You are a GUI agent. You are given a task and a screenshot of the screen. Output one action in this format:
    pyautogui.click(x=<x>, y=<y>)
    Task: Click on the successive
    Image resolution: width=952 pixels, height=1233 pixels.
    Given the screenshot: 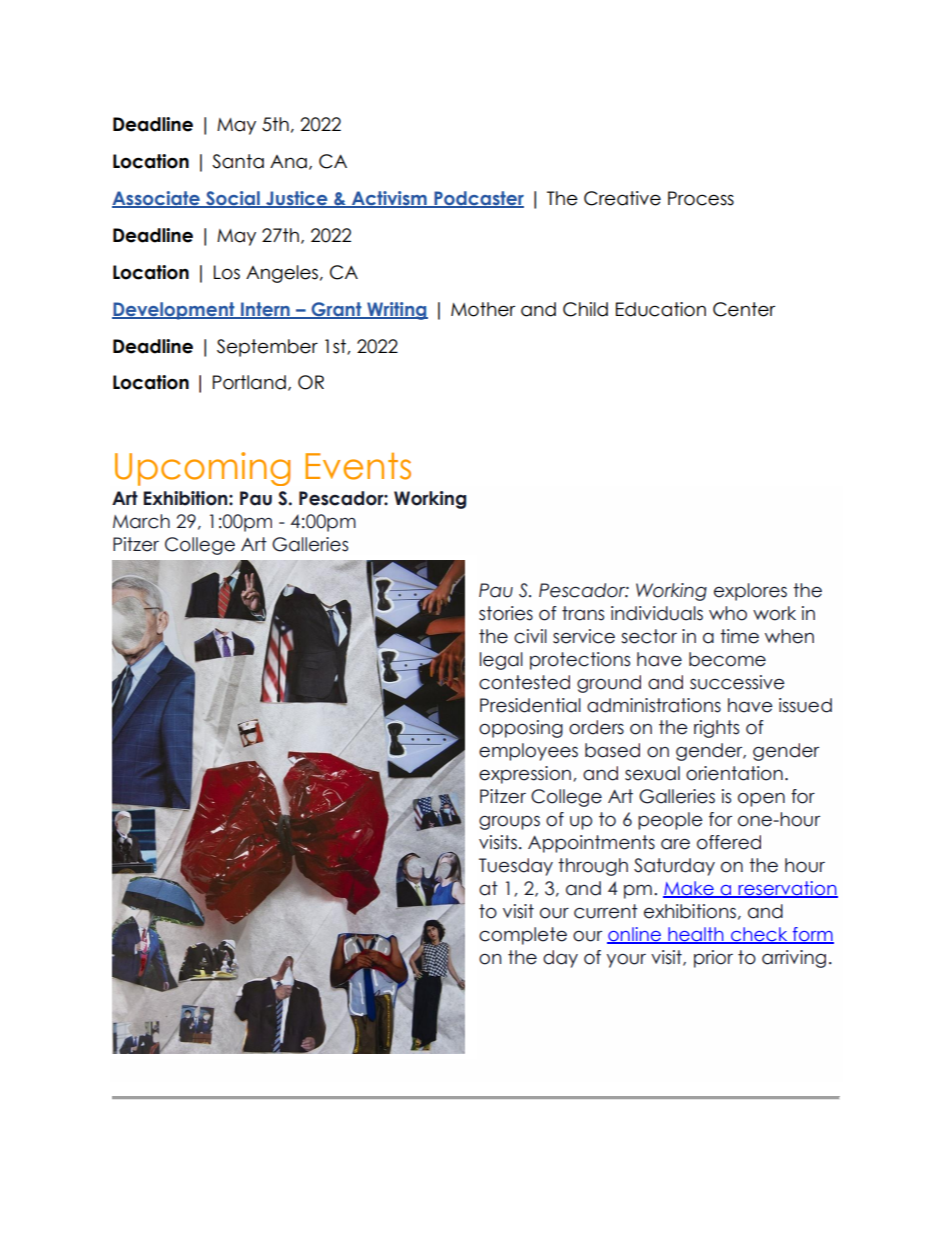 What is the action you would take?
    pyautogui.click(x=737, y=682)
